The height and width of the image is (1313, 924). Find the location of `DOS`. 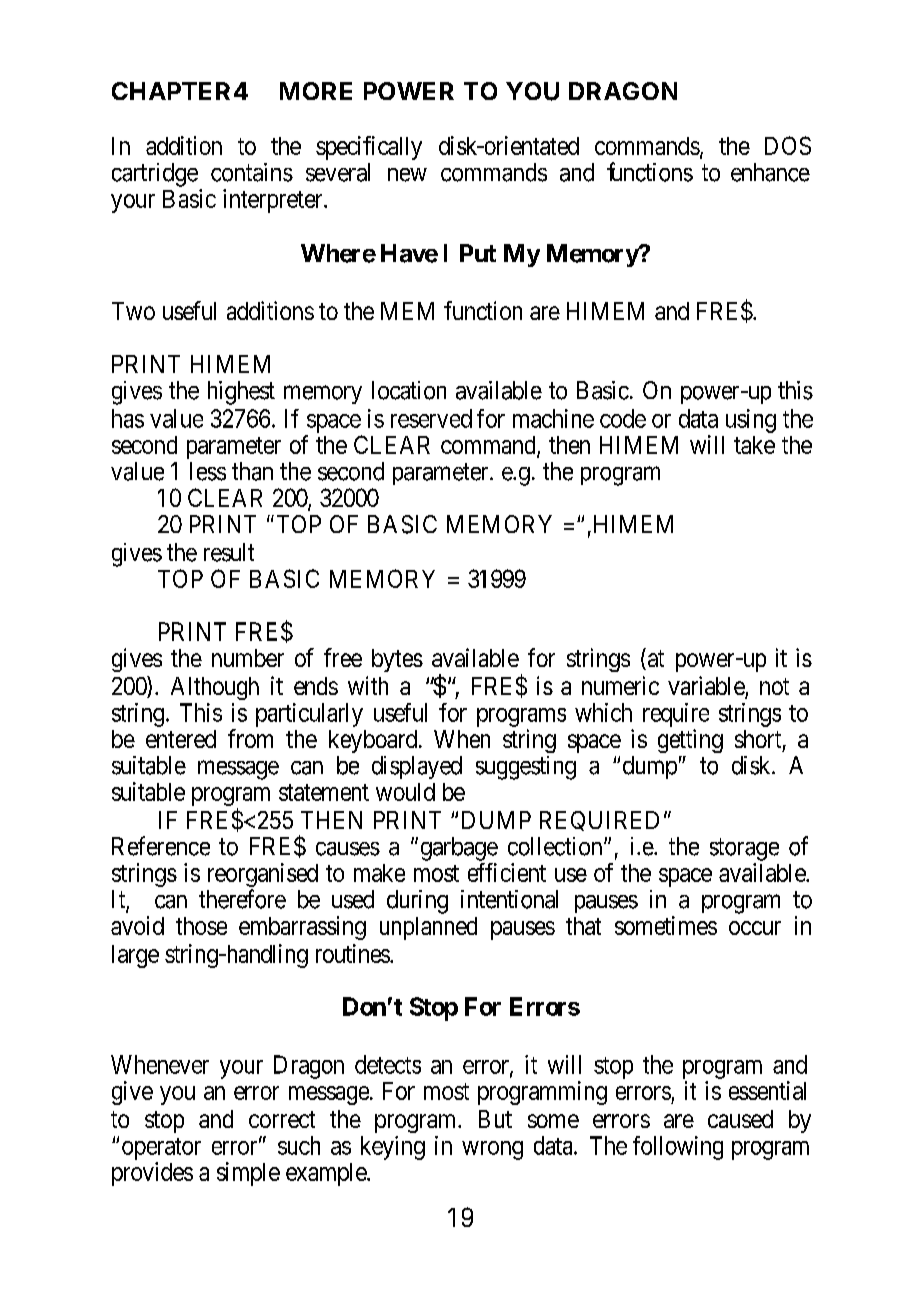

DOS is located at coordinates (788, 145).
